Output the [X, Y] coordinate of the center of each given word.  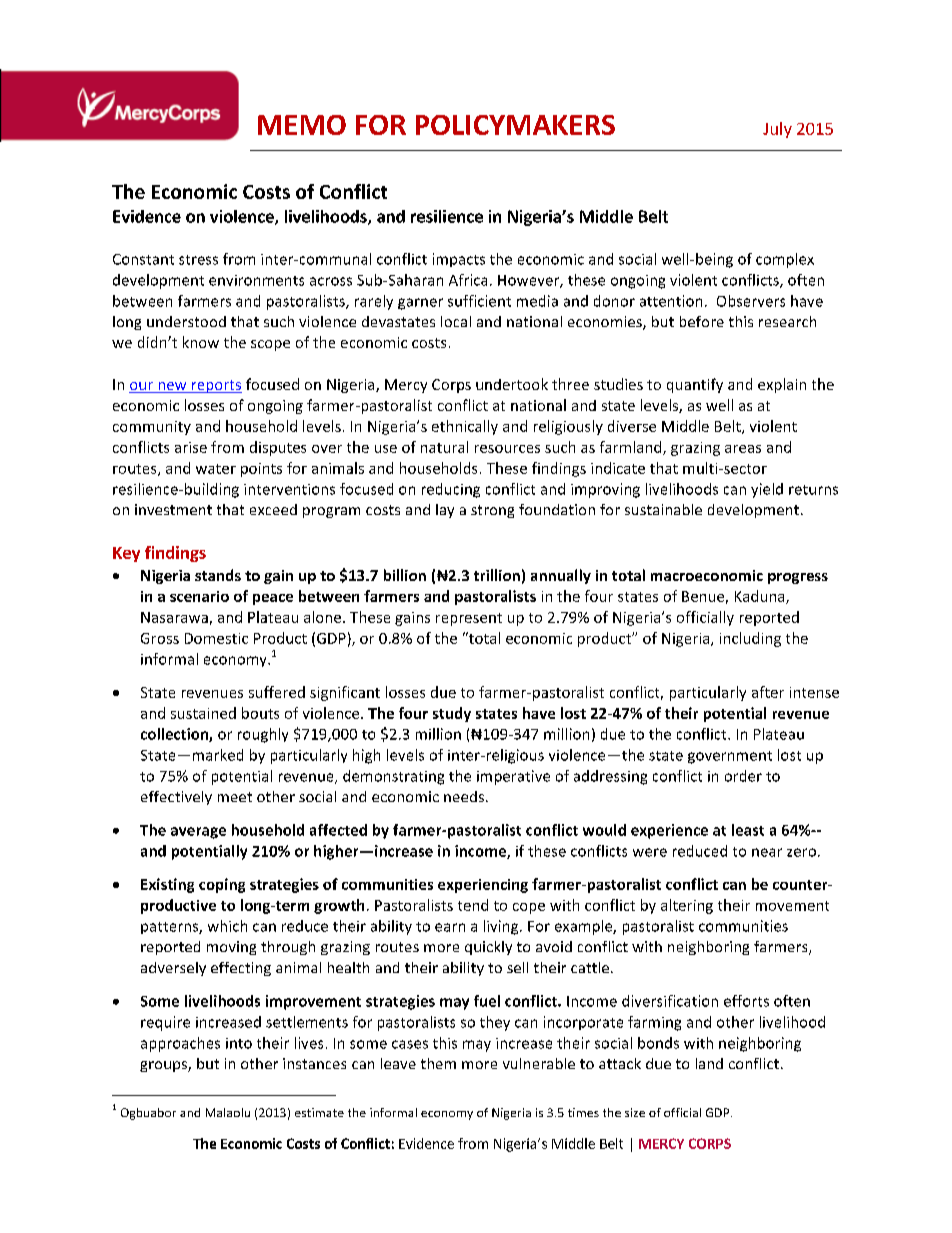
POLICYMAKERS [515, 125]
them [438, 1063]
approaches [180, 1044]
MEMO [302, 125]
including [750, 639]
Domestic [216, 638]
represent [469, 619]
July [777, 130]
